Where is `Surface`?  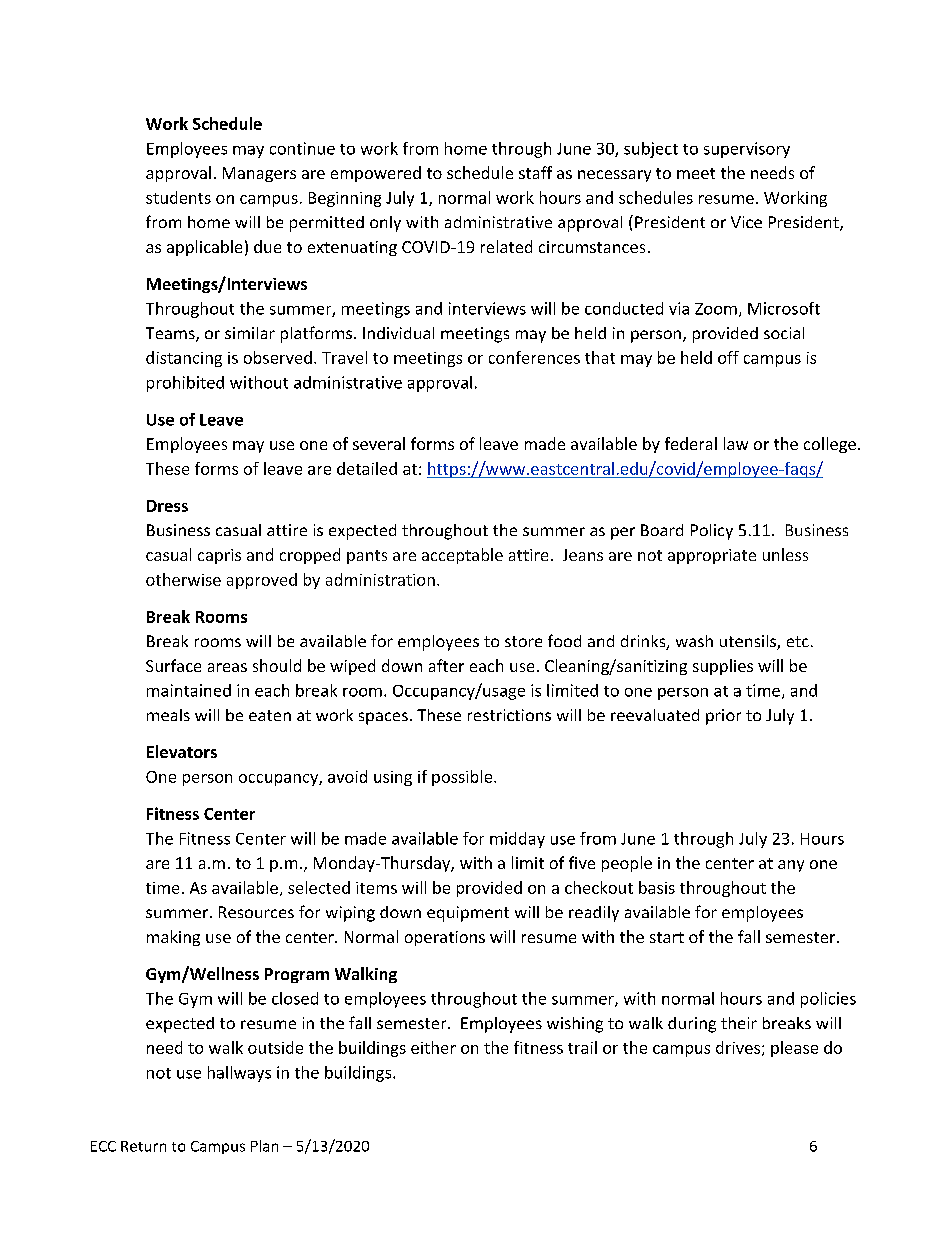 Surface is located at coordinates (173, 665).
